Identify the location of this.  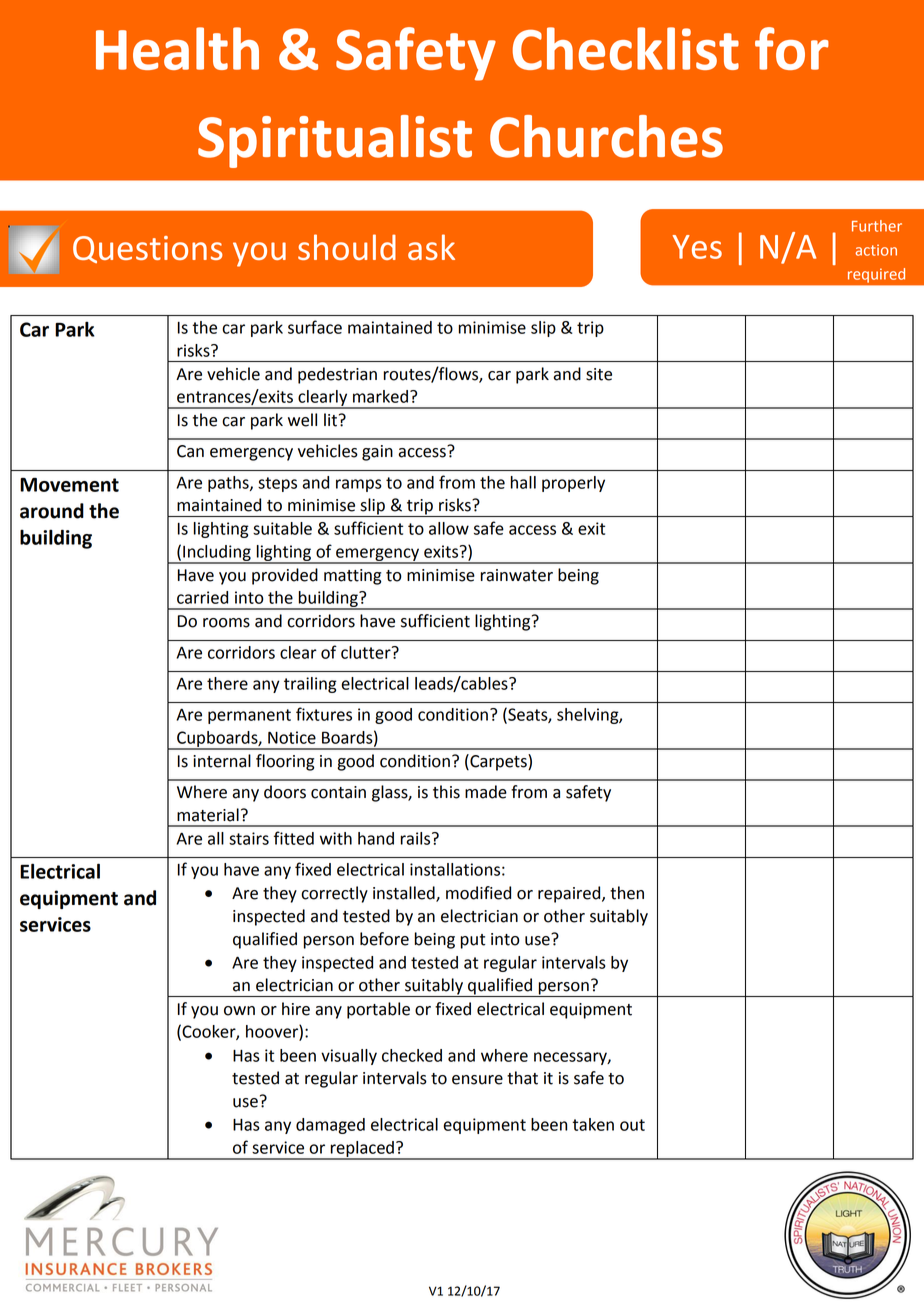
(446, 792).
